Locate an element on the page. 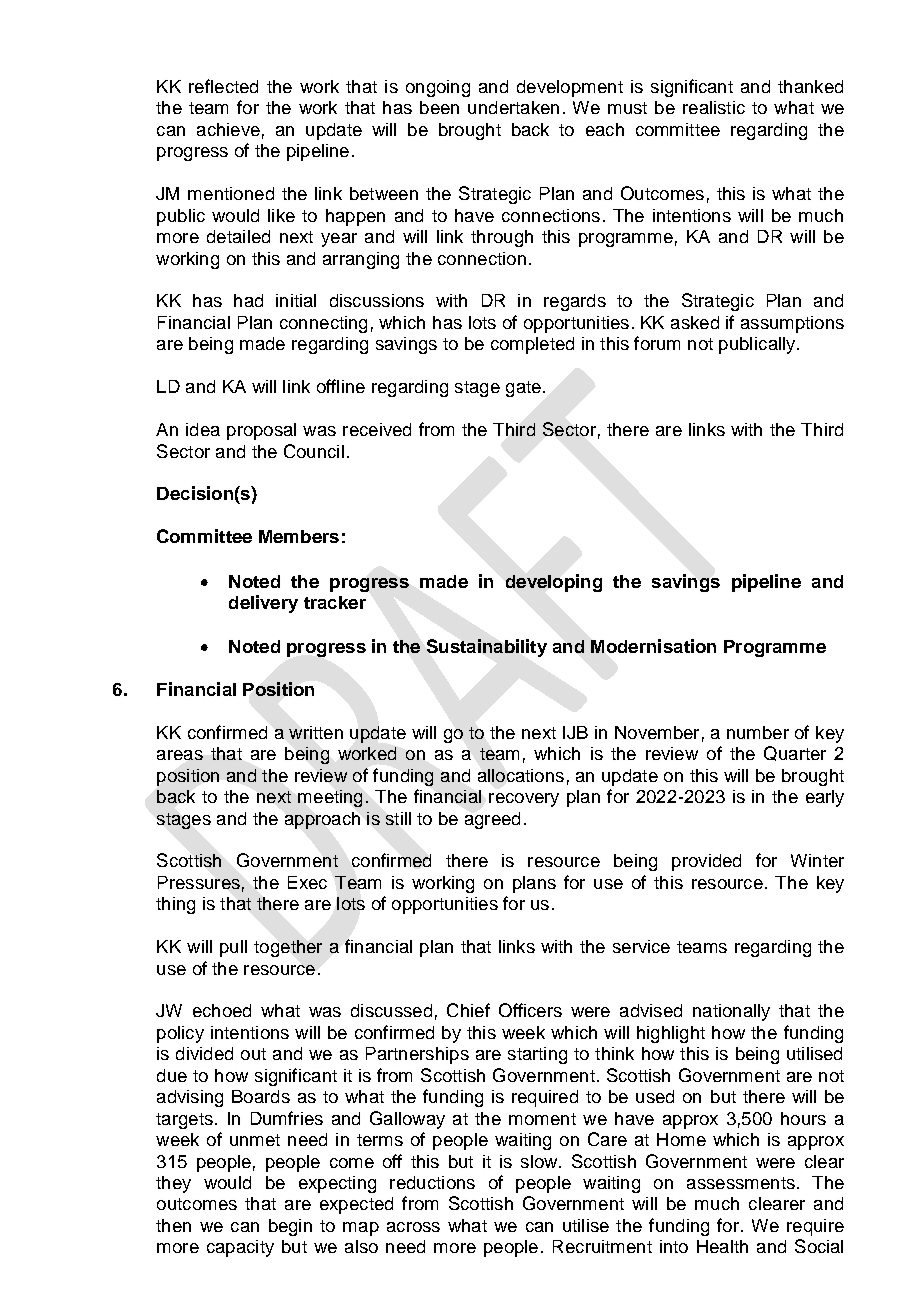 This image has height=1308, width=924. slow is located at coordinates (540, 1161).
